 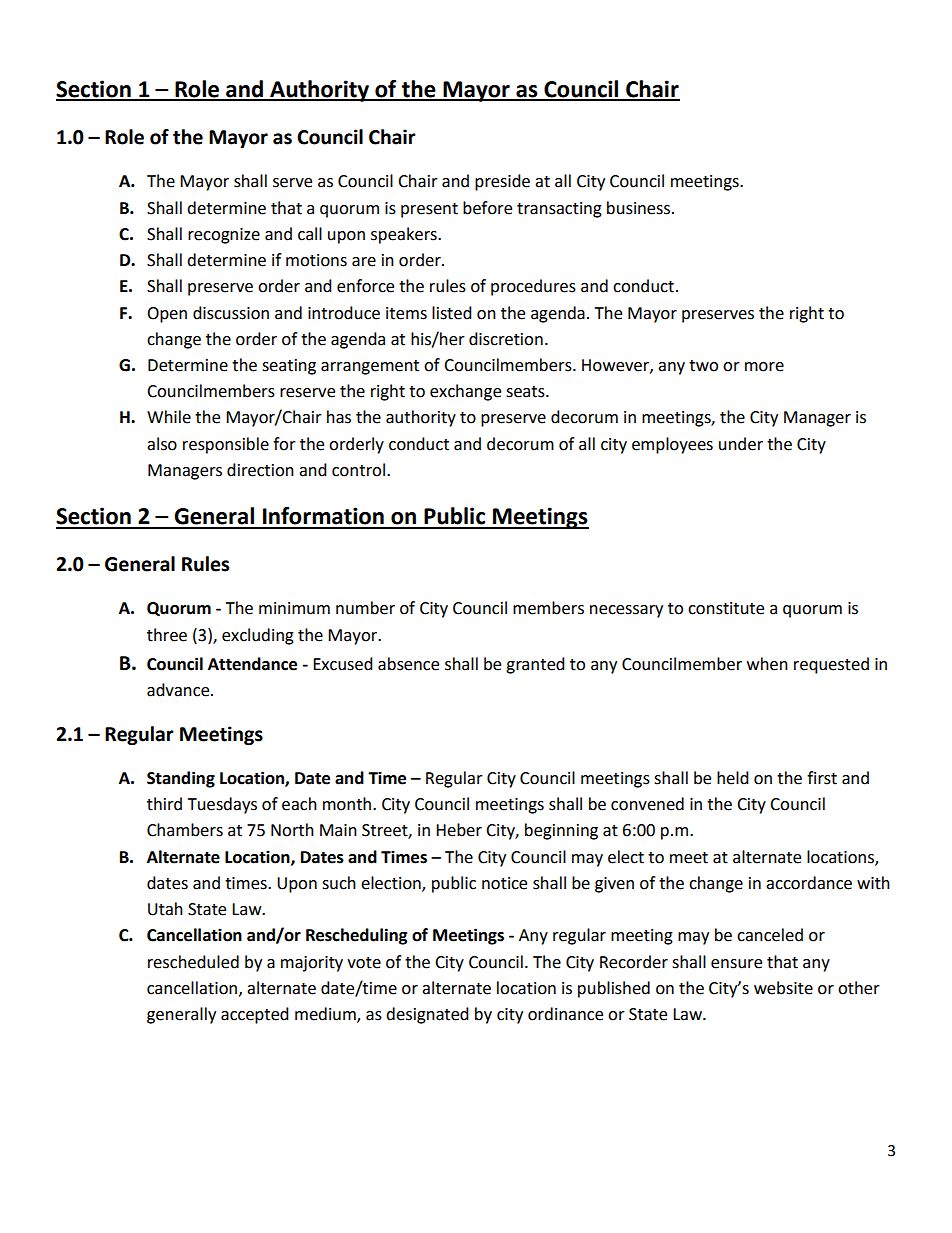 I want to click on ordinance, so click(x=565, y=1014).
